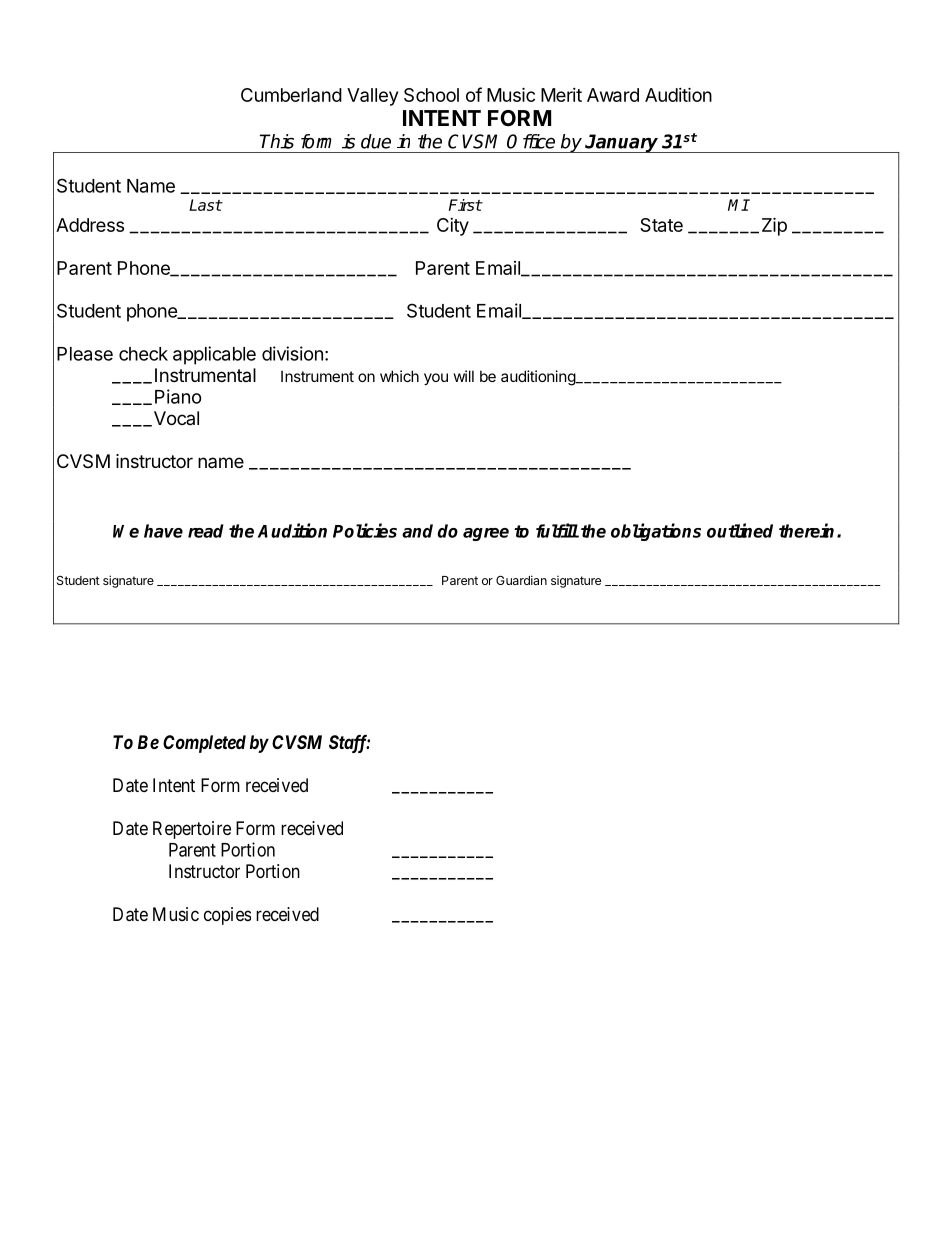 The height and width of the page is (1233, 952). Describe the element at coordinates (521, 580) in the page. I see `Guardian` at that location.
